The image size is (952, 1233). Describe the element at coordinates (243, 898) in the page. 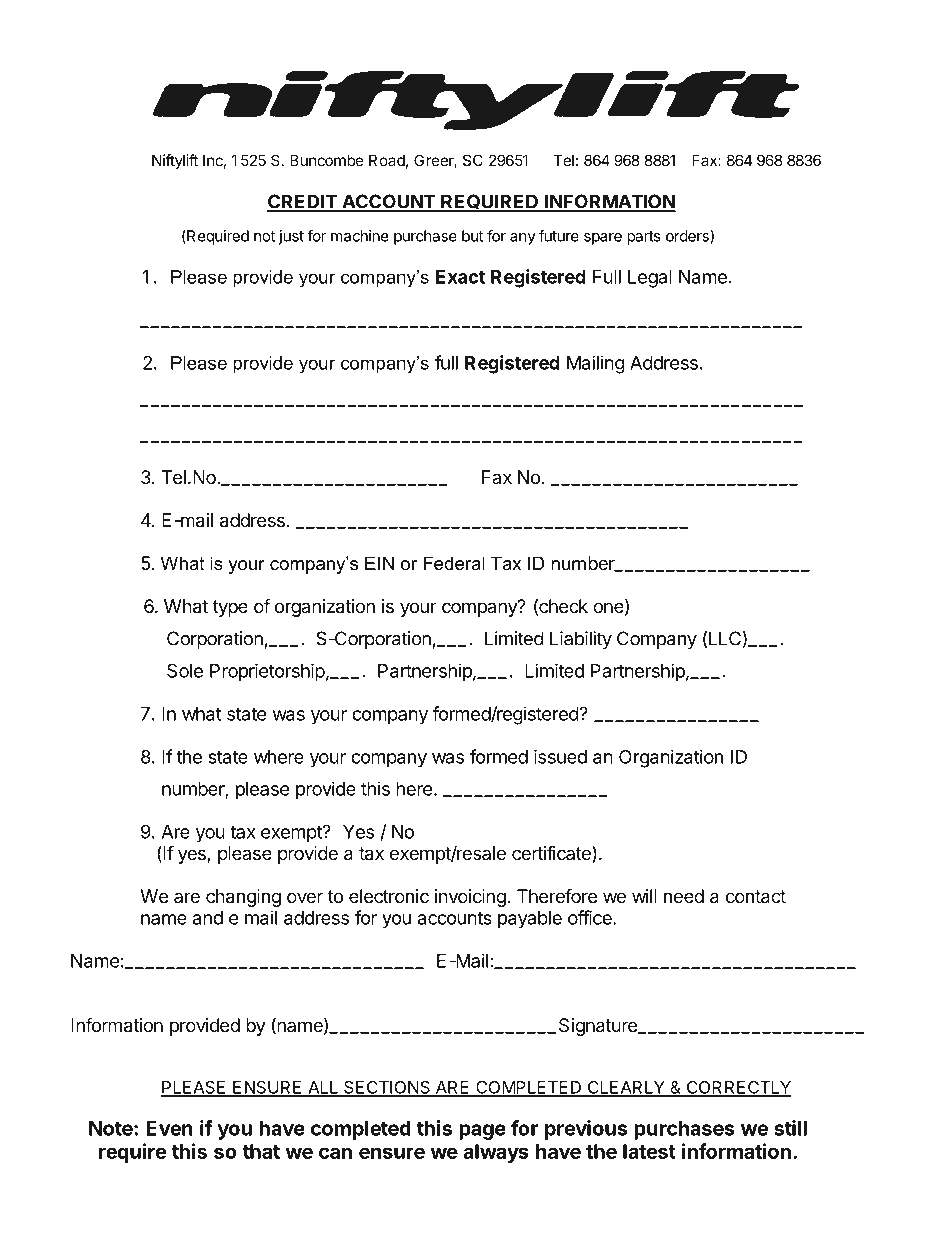

I see `changing` at that location.
